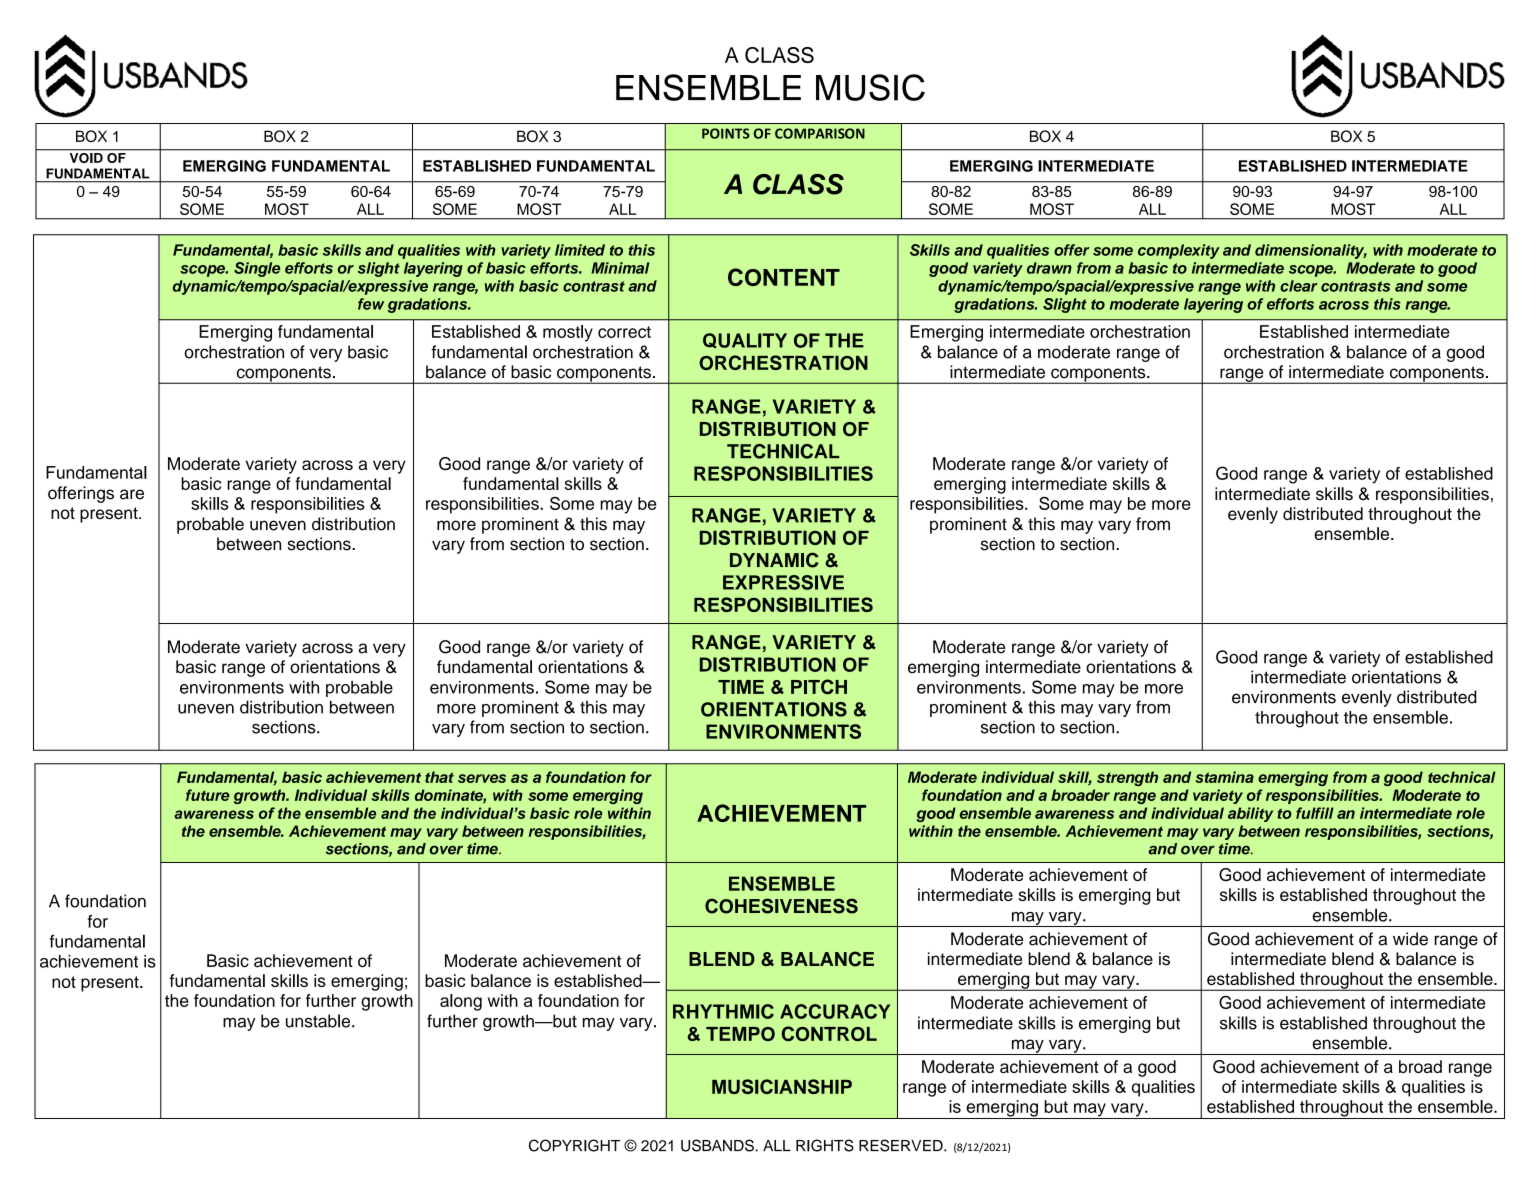 The height and width of the page is (1189, 1539). Describe the element at coordinates (825, 1145) in the page. I see `RIGHTS` at that location.
